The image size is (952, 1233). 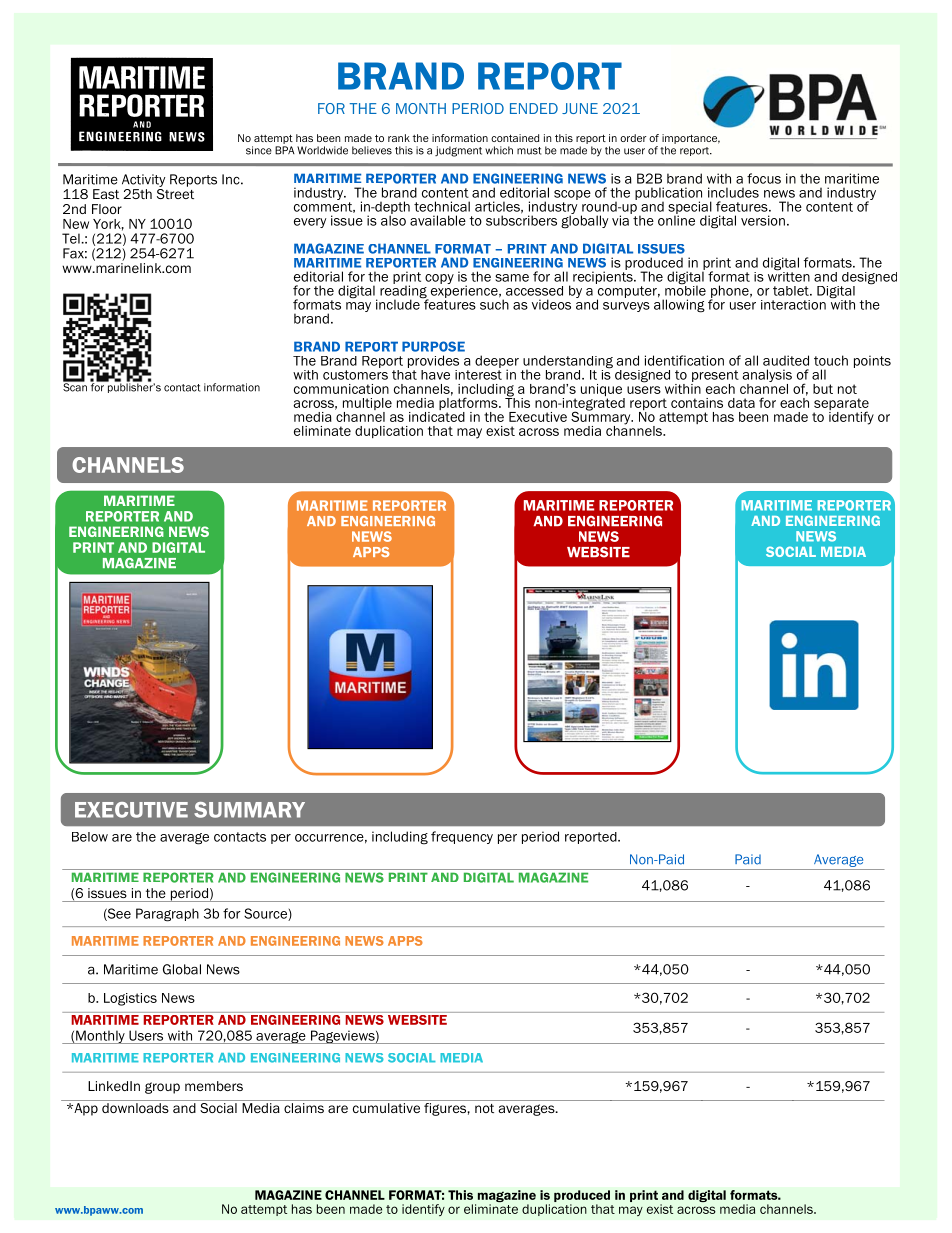 I want to click on claims, so click(x=304, y=1108).
